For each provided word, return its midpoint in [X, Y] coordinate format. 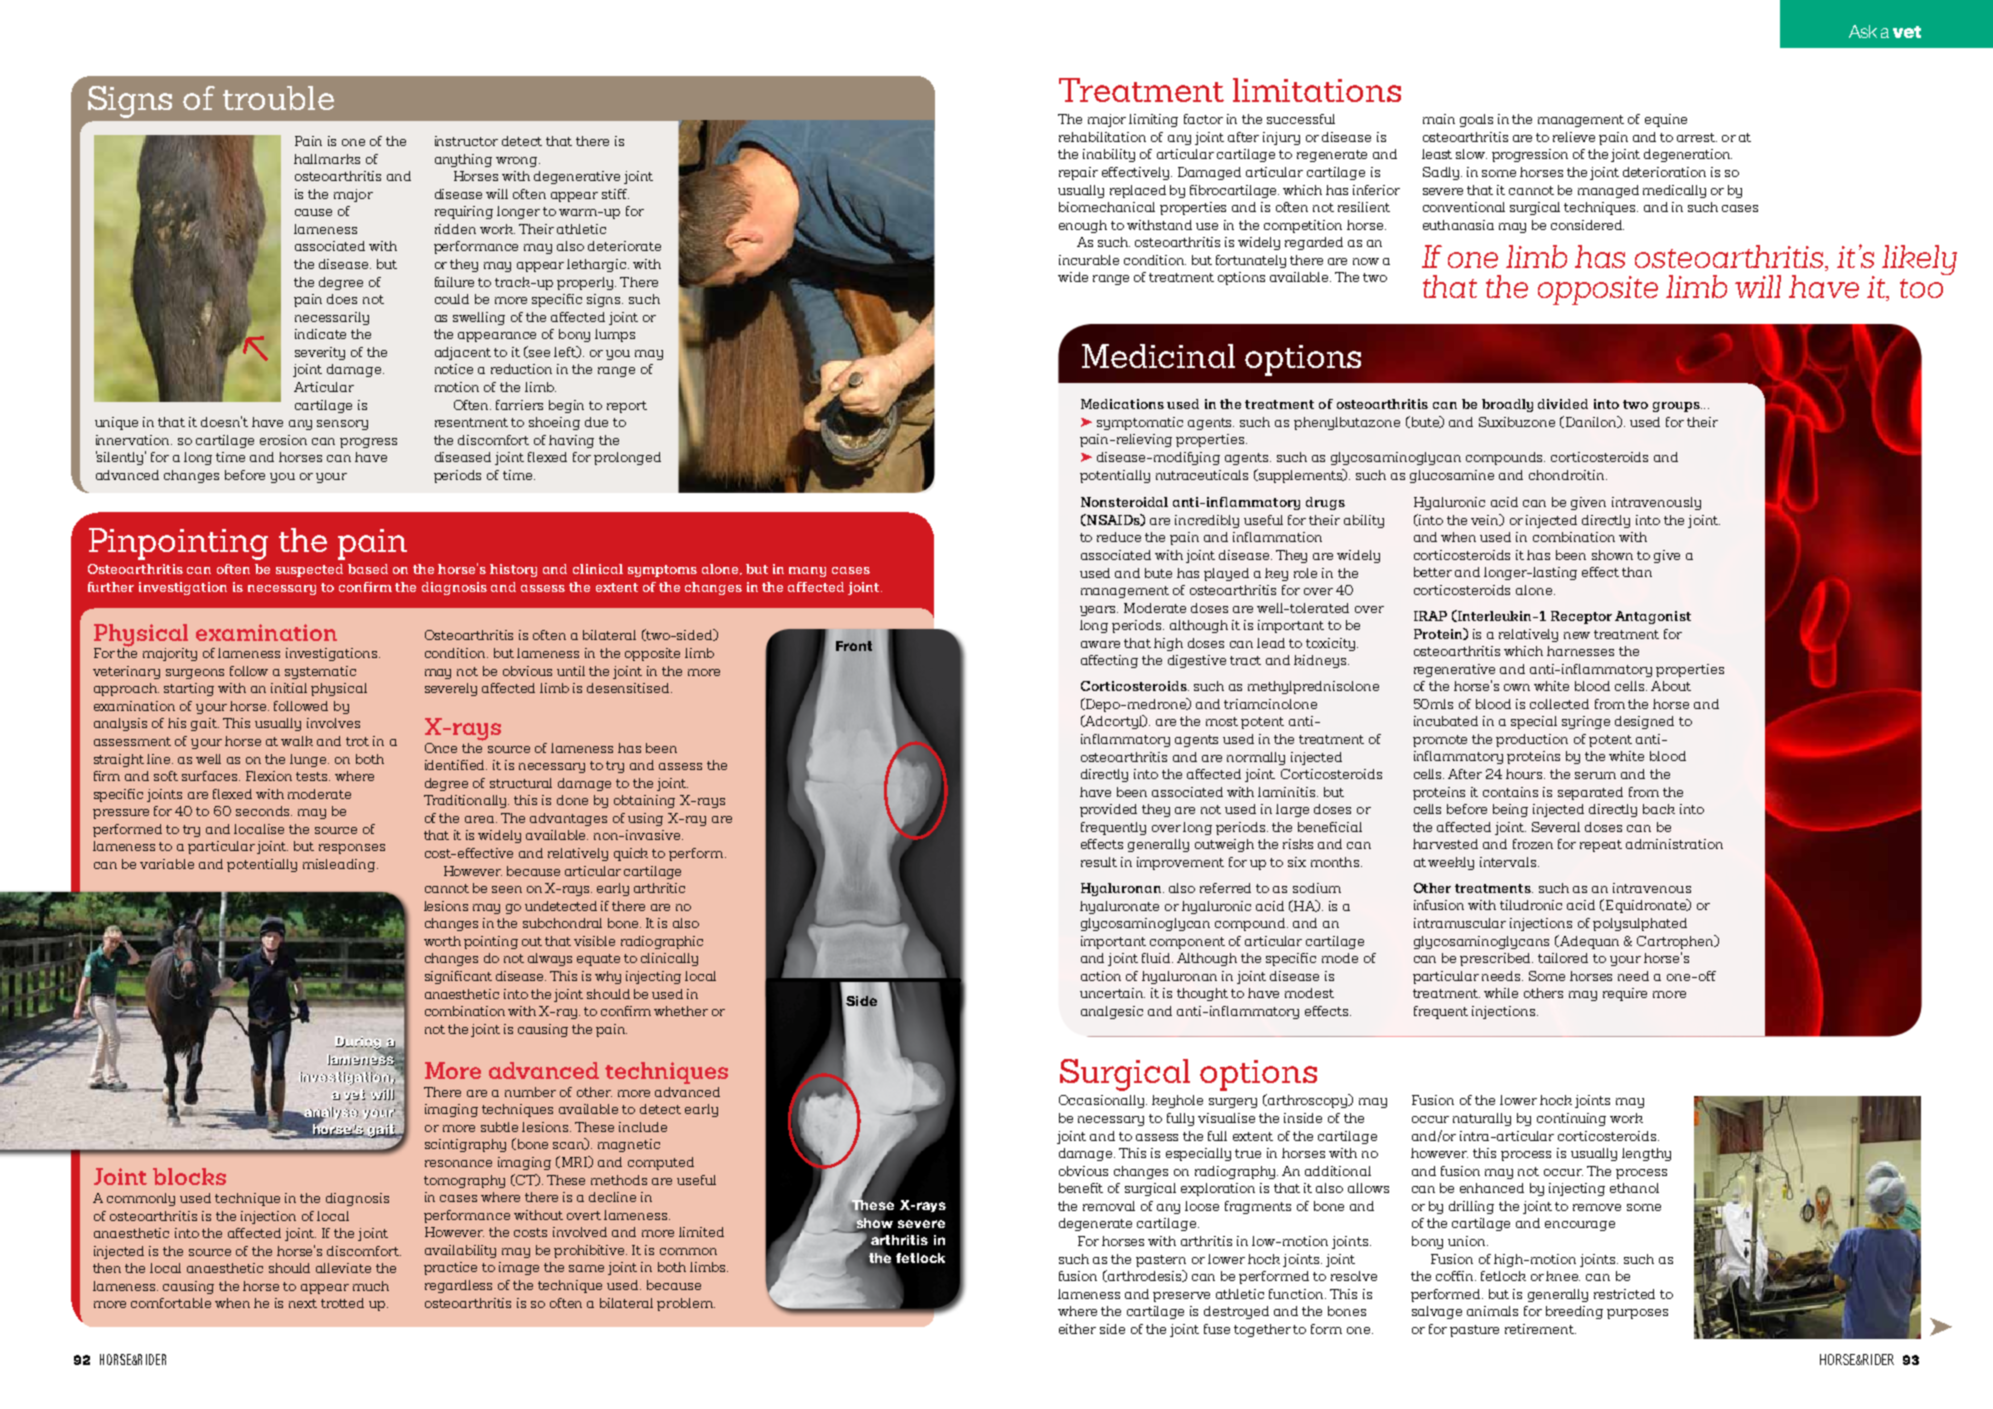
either [1077, 1329]
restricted [1624, 1294]
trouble [278, 98]
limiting [1153, 120]
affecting [1109, 661]
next [303, 1303]
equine [1666, 120]
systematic [320, 672]
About [1671, 686]
